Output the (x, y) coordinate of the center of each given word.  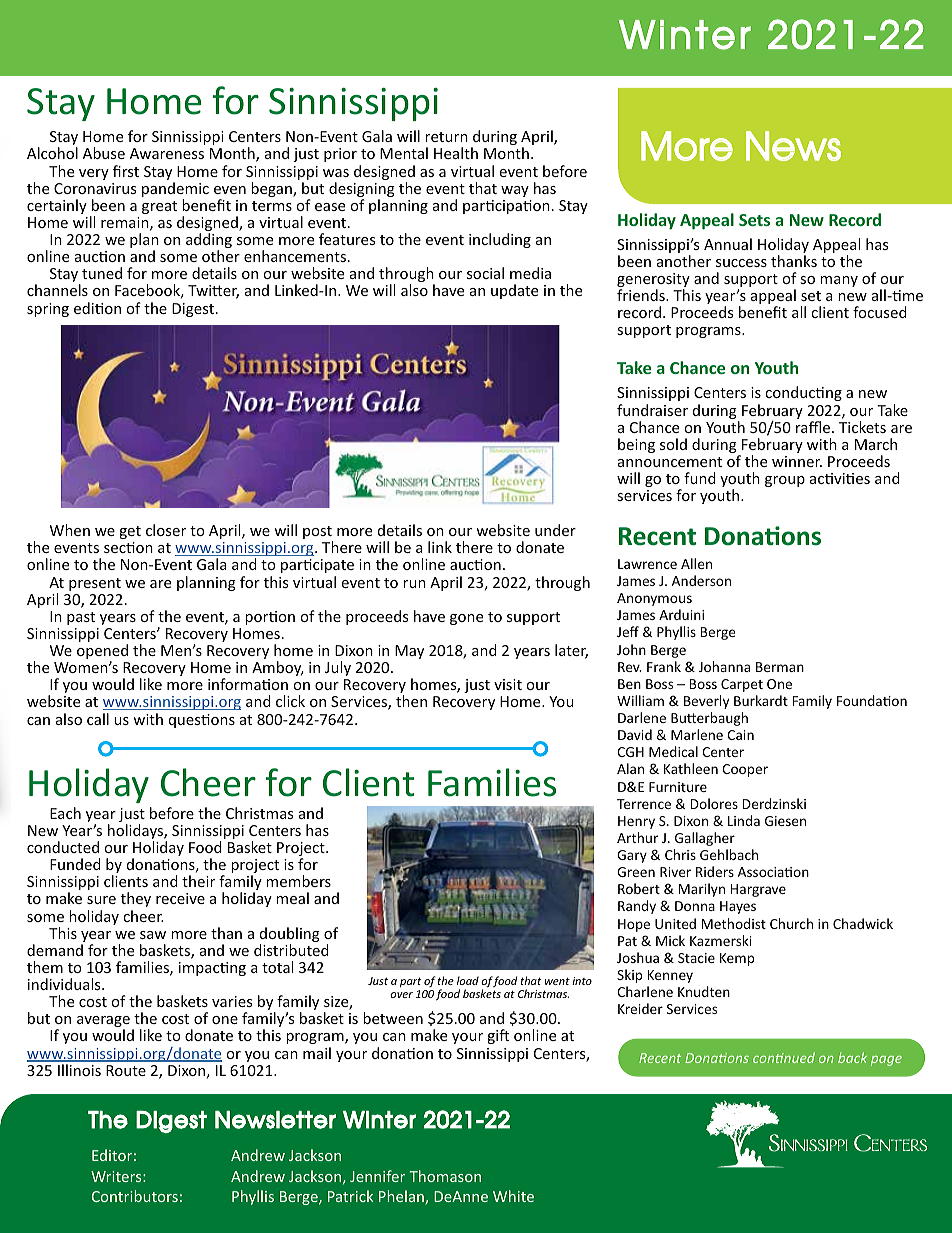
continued (784, 1057)
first (126, 171)
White (513, 1196)
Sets (754, 220)
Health (456, 153)
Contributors (135, 1196)
